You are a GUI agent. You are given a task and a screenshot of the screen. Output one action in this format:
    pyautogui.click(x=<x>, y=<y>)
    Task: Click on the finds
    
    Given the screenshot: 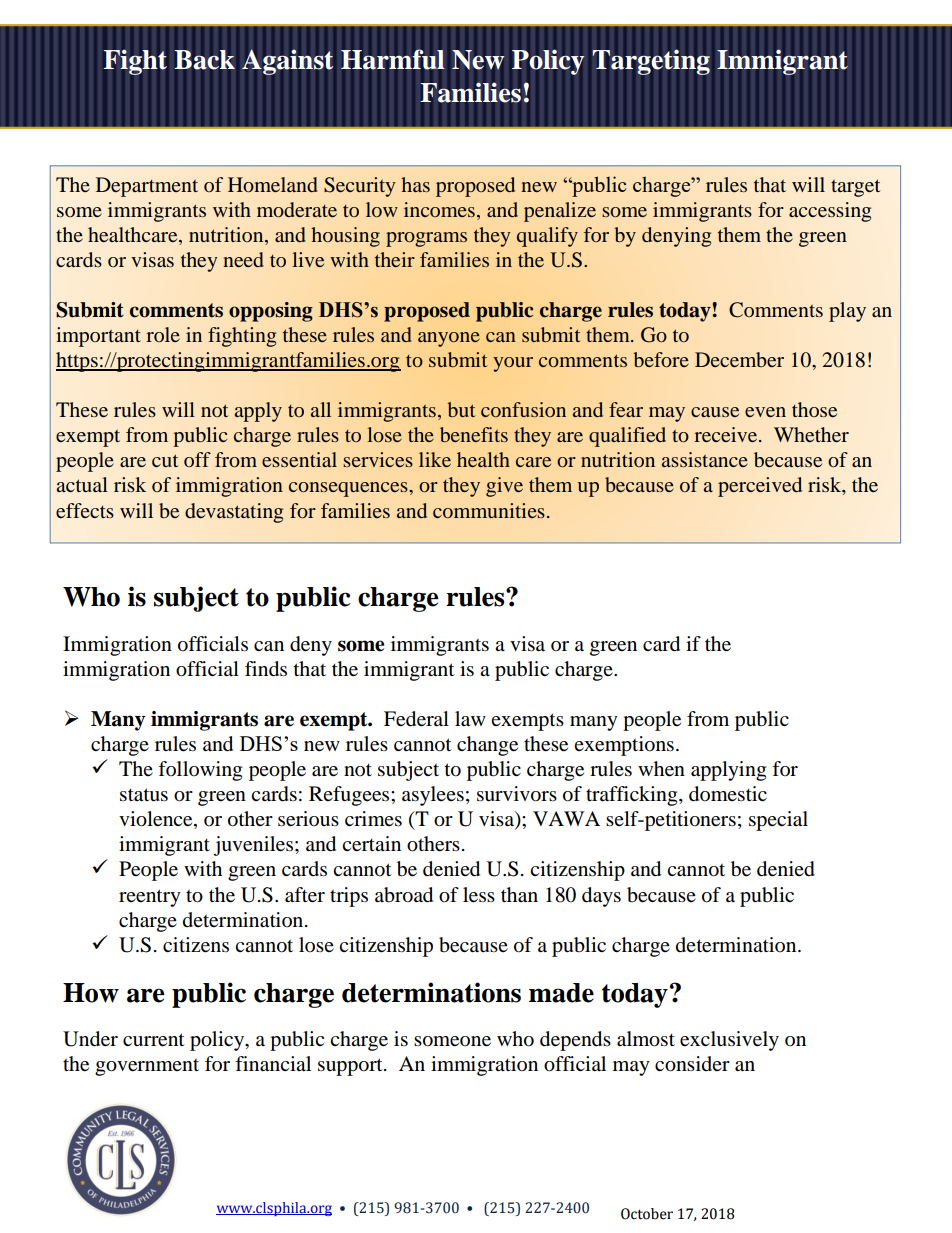 What is the action you would take?
    pyautogui.click(x=266, y=669)
